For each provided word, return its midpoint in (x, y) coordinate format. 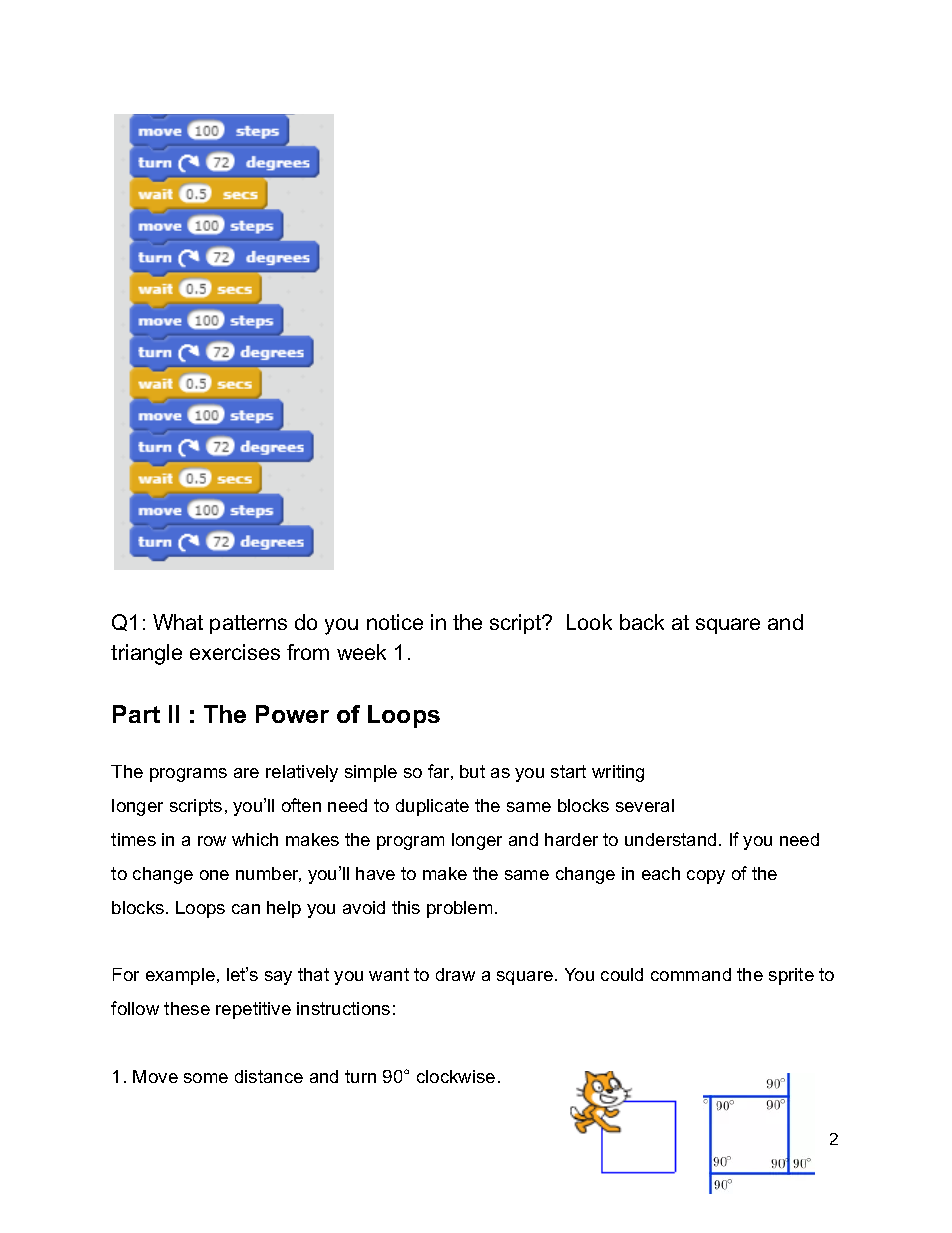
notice (395, 622)
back (642, 622)
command (691, 974)
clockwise (456, 1076)
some (206, 1078)
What (178, 622)
